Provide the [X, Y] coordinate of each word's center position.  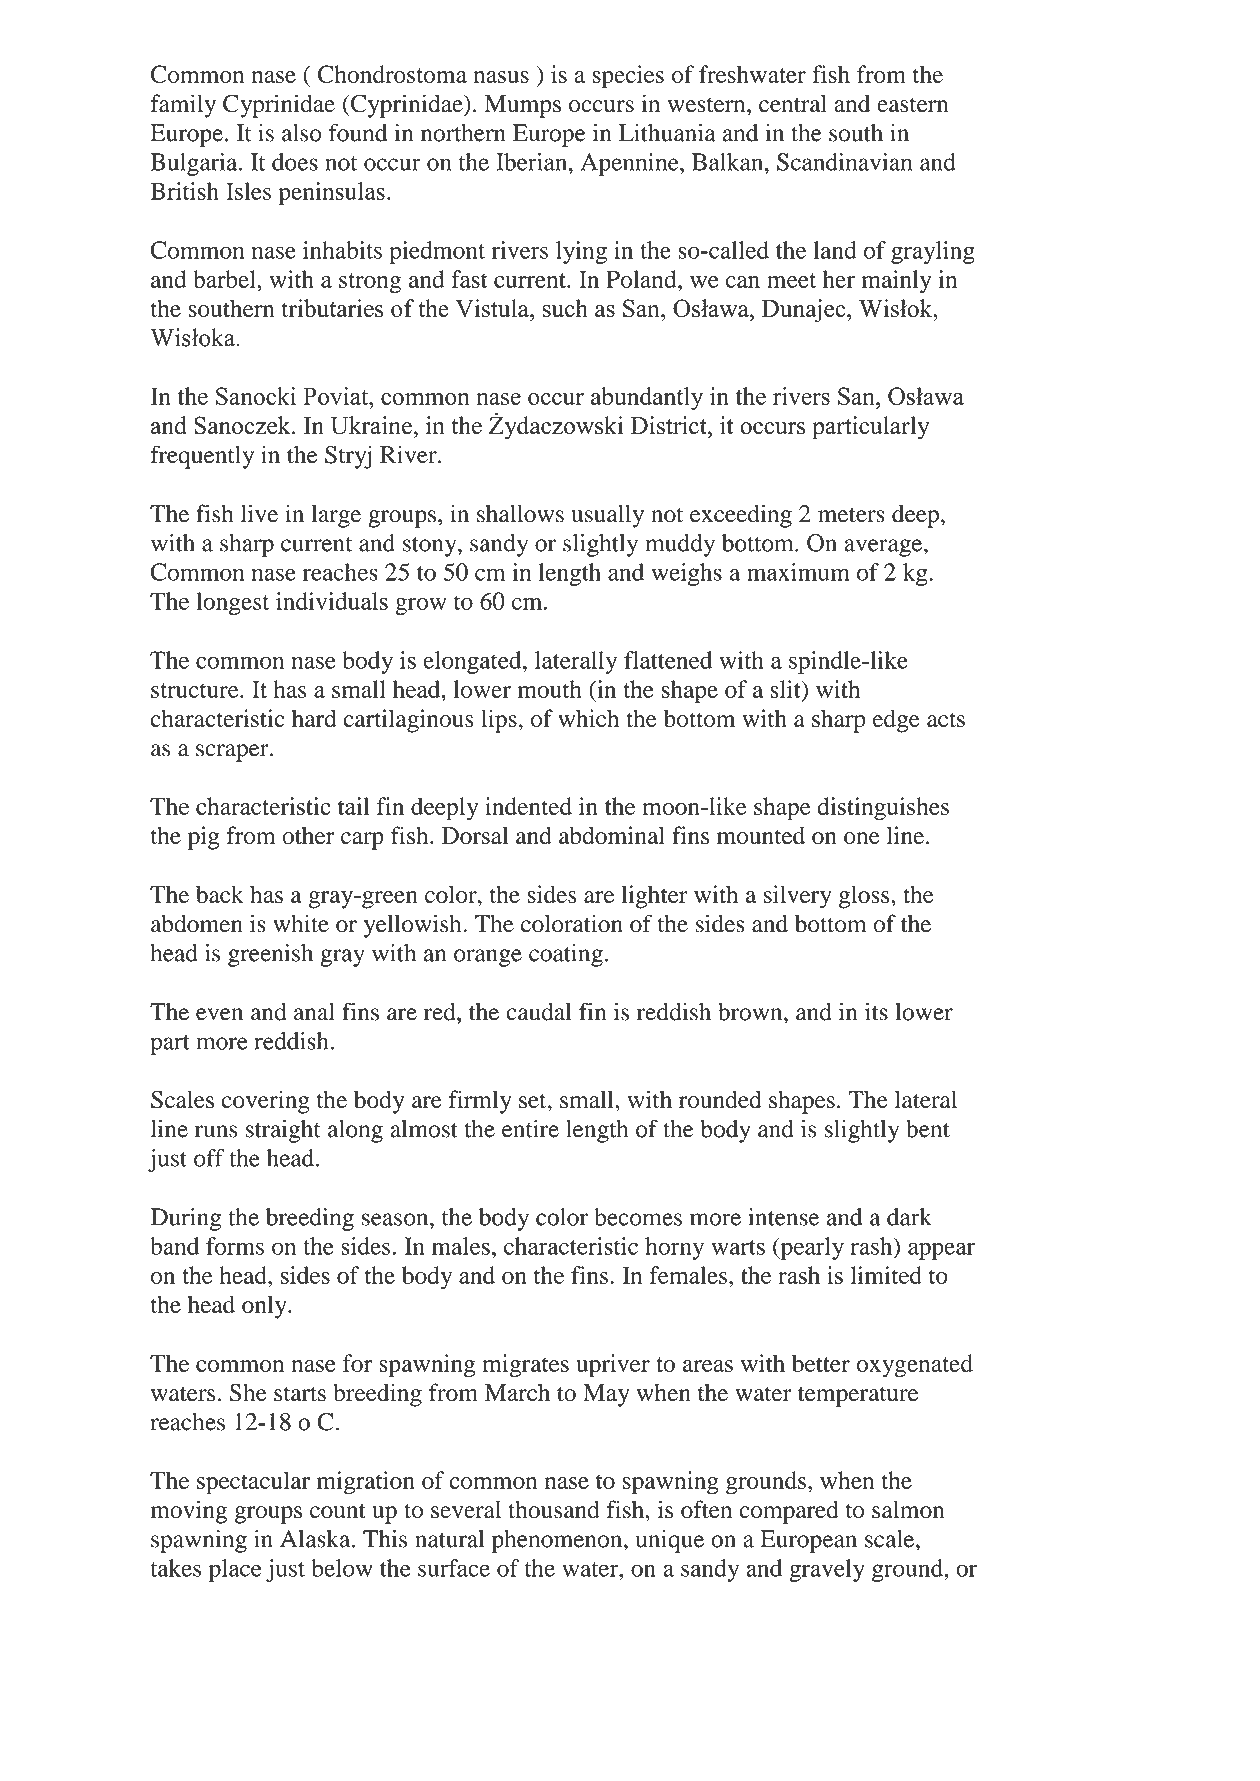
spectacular [253, 1483]
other [308, 835]
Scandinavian [844, 162]
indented [528, 806]
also [302, 133]
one [862, 838]
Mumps [523, 106]
